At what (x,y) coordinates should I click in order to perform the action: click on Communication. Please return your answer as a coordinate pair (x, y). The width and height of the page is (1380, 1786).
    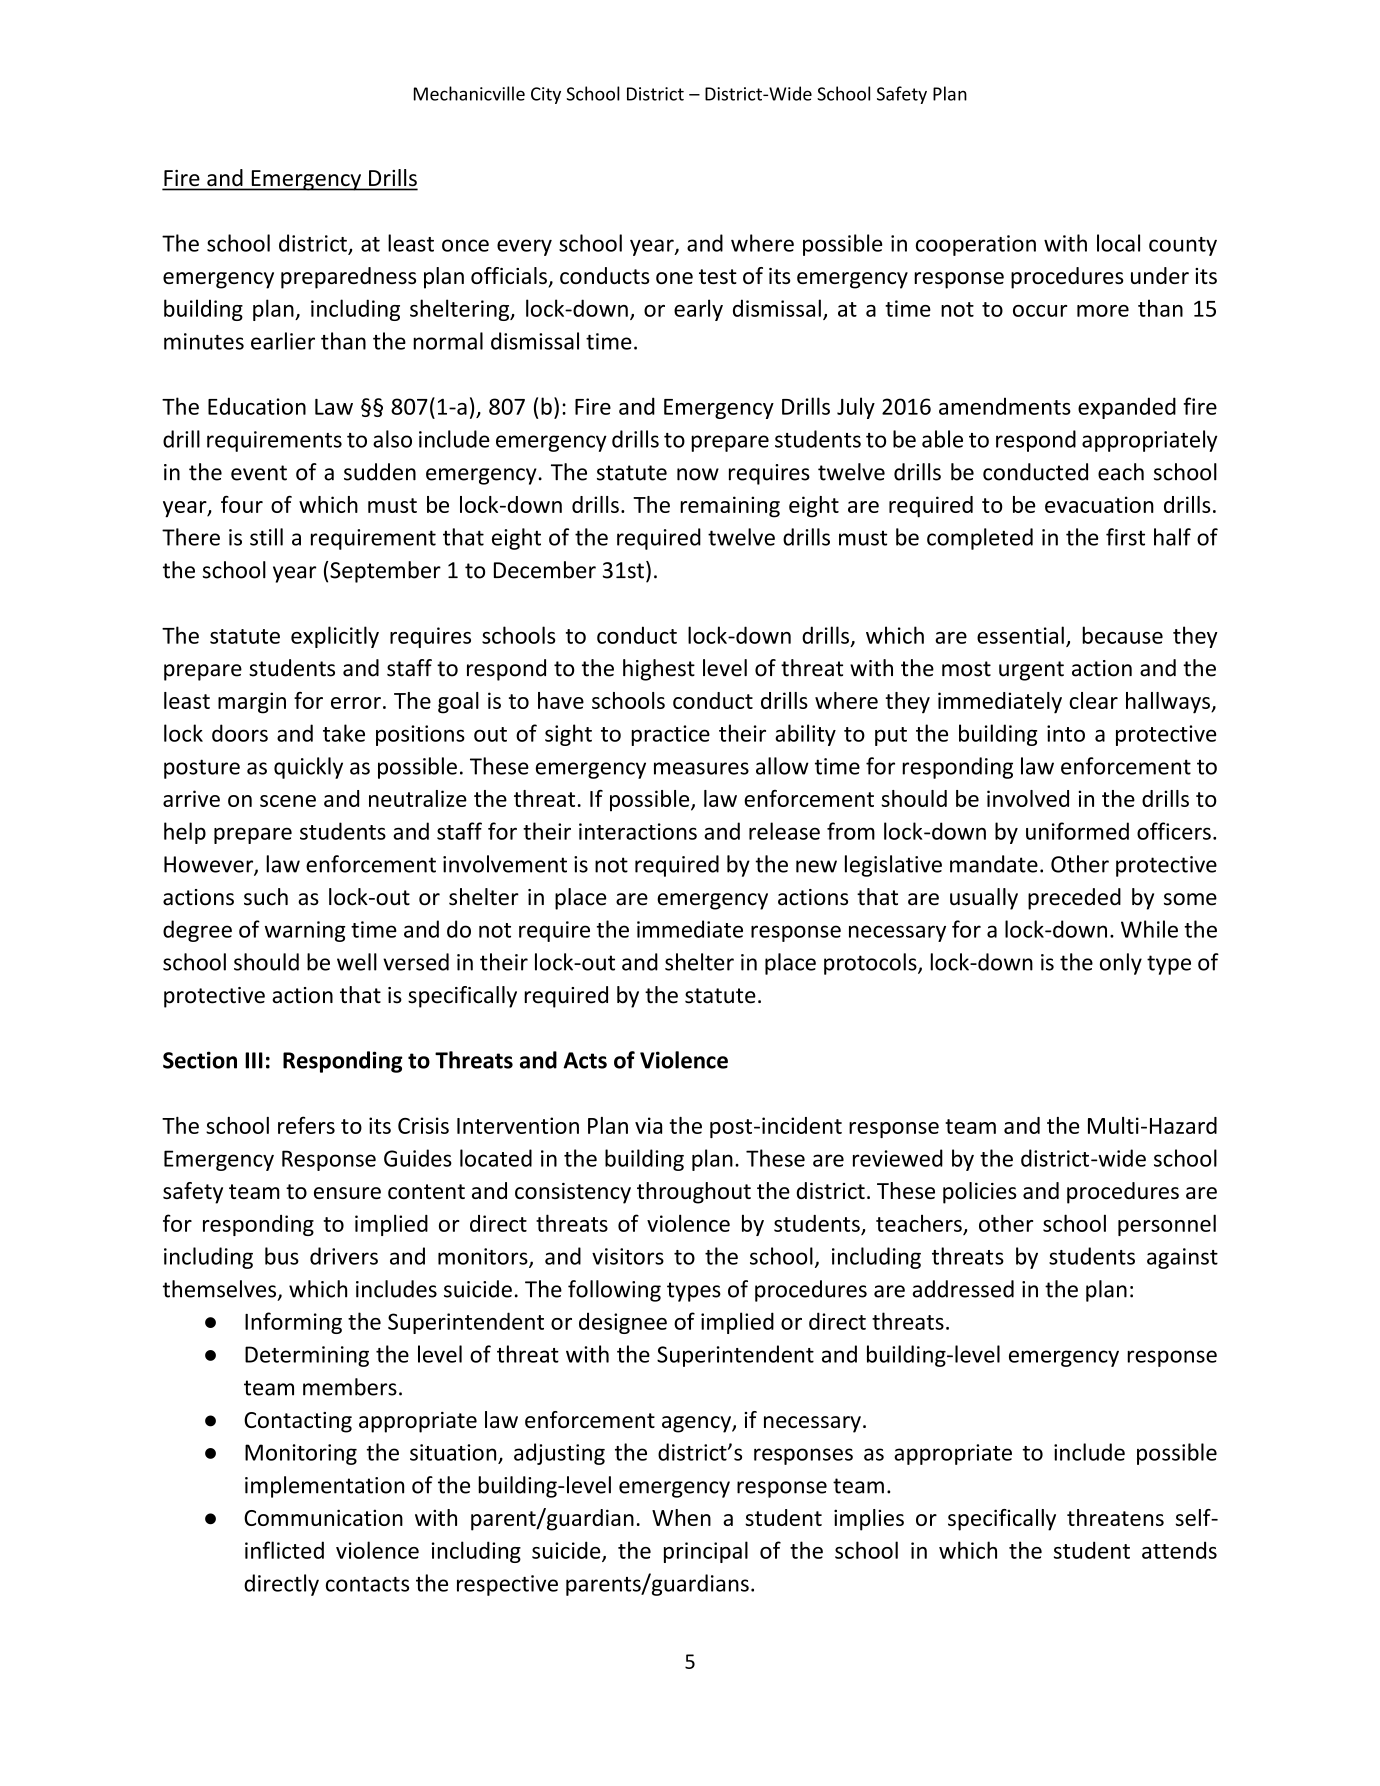
    Looking at the image, I should click on (323, 1517).
